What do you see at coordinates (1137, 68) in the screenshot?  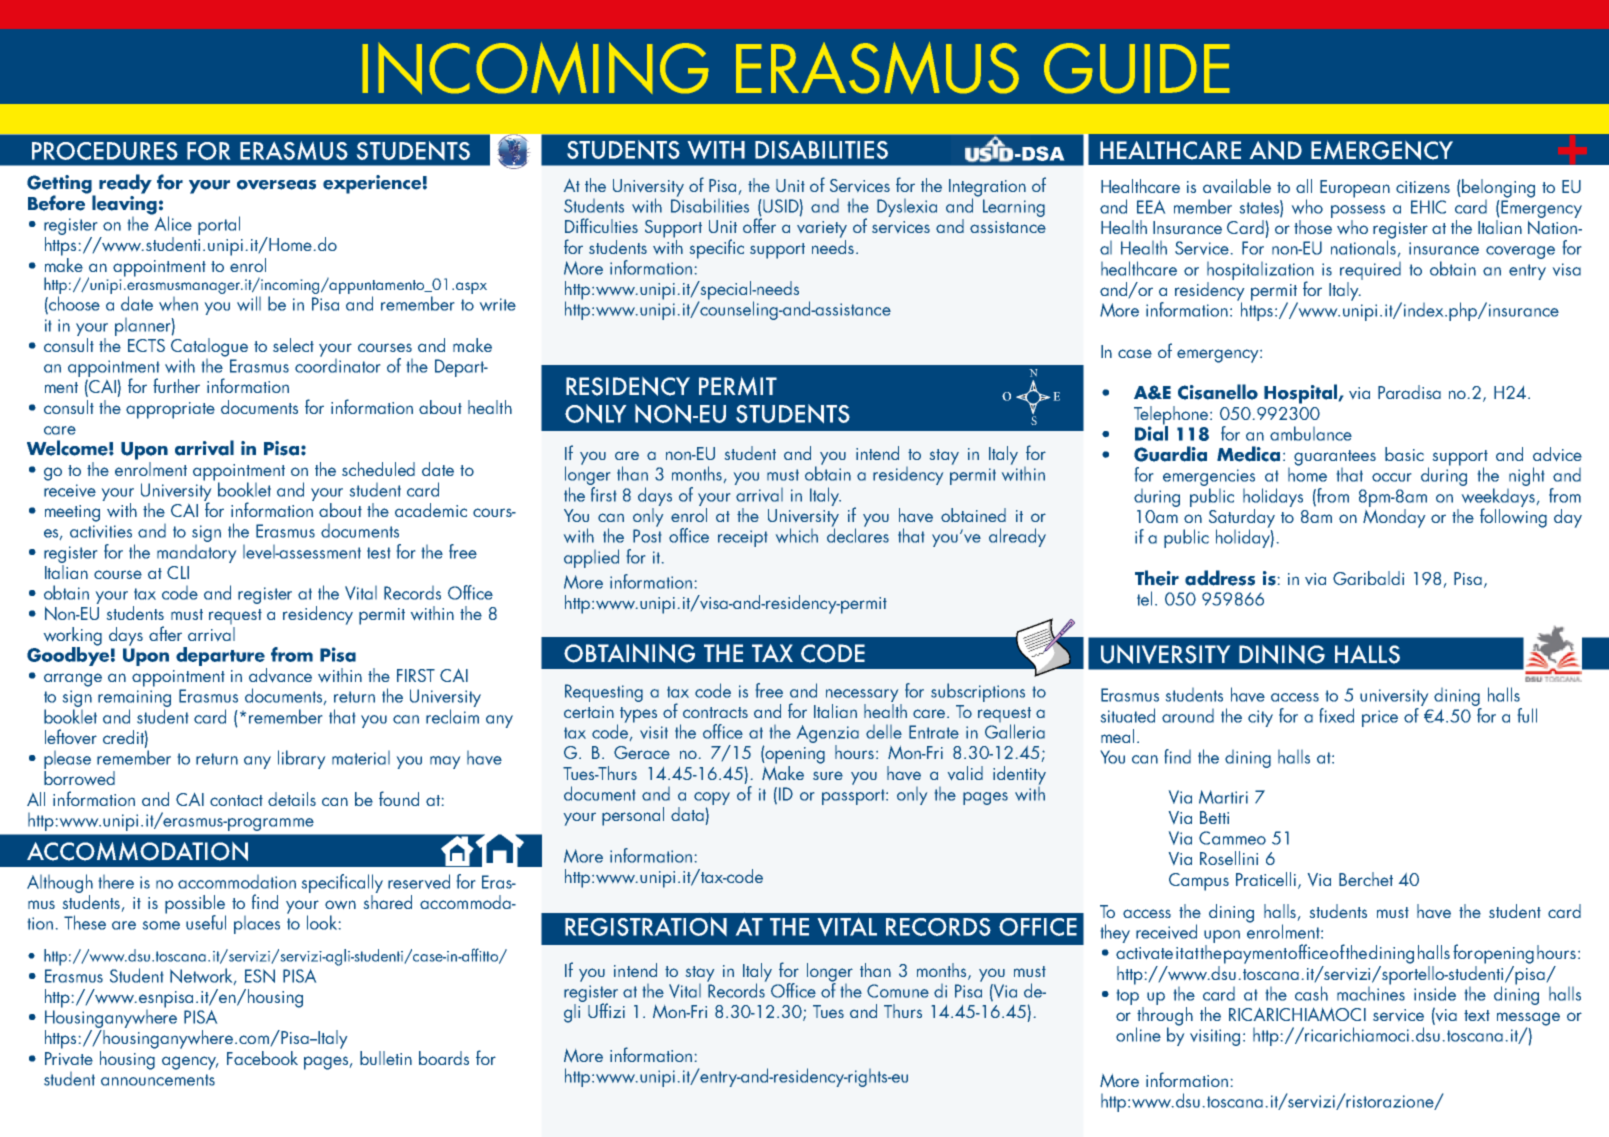 I see `GUIDE` at bounding box center [1137, 68].
